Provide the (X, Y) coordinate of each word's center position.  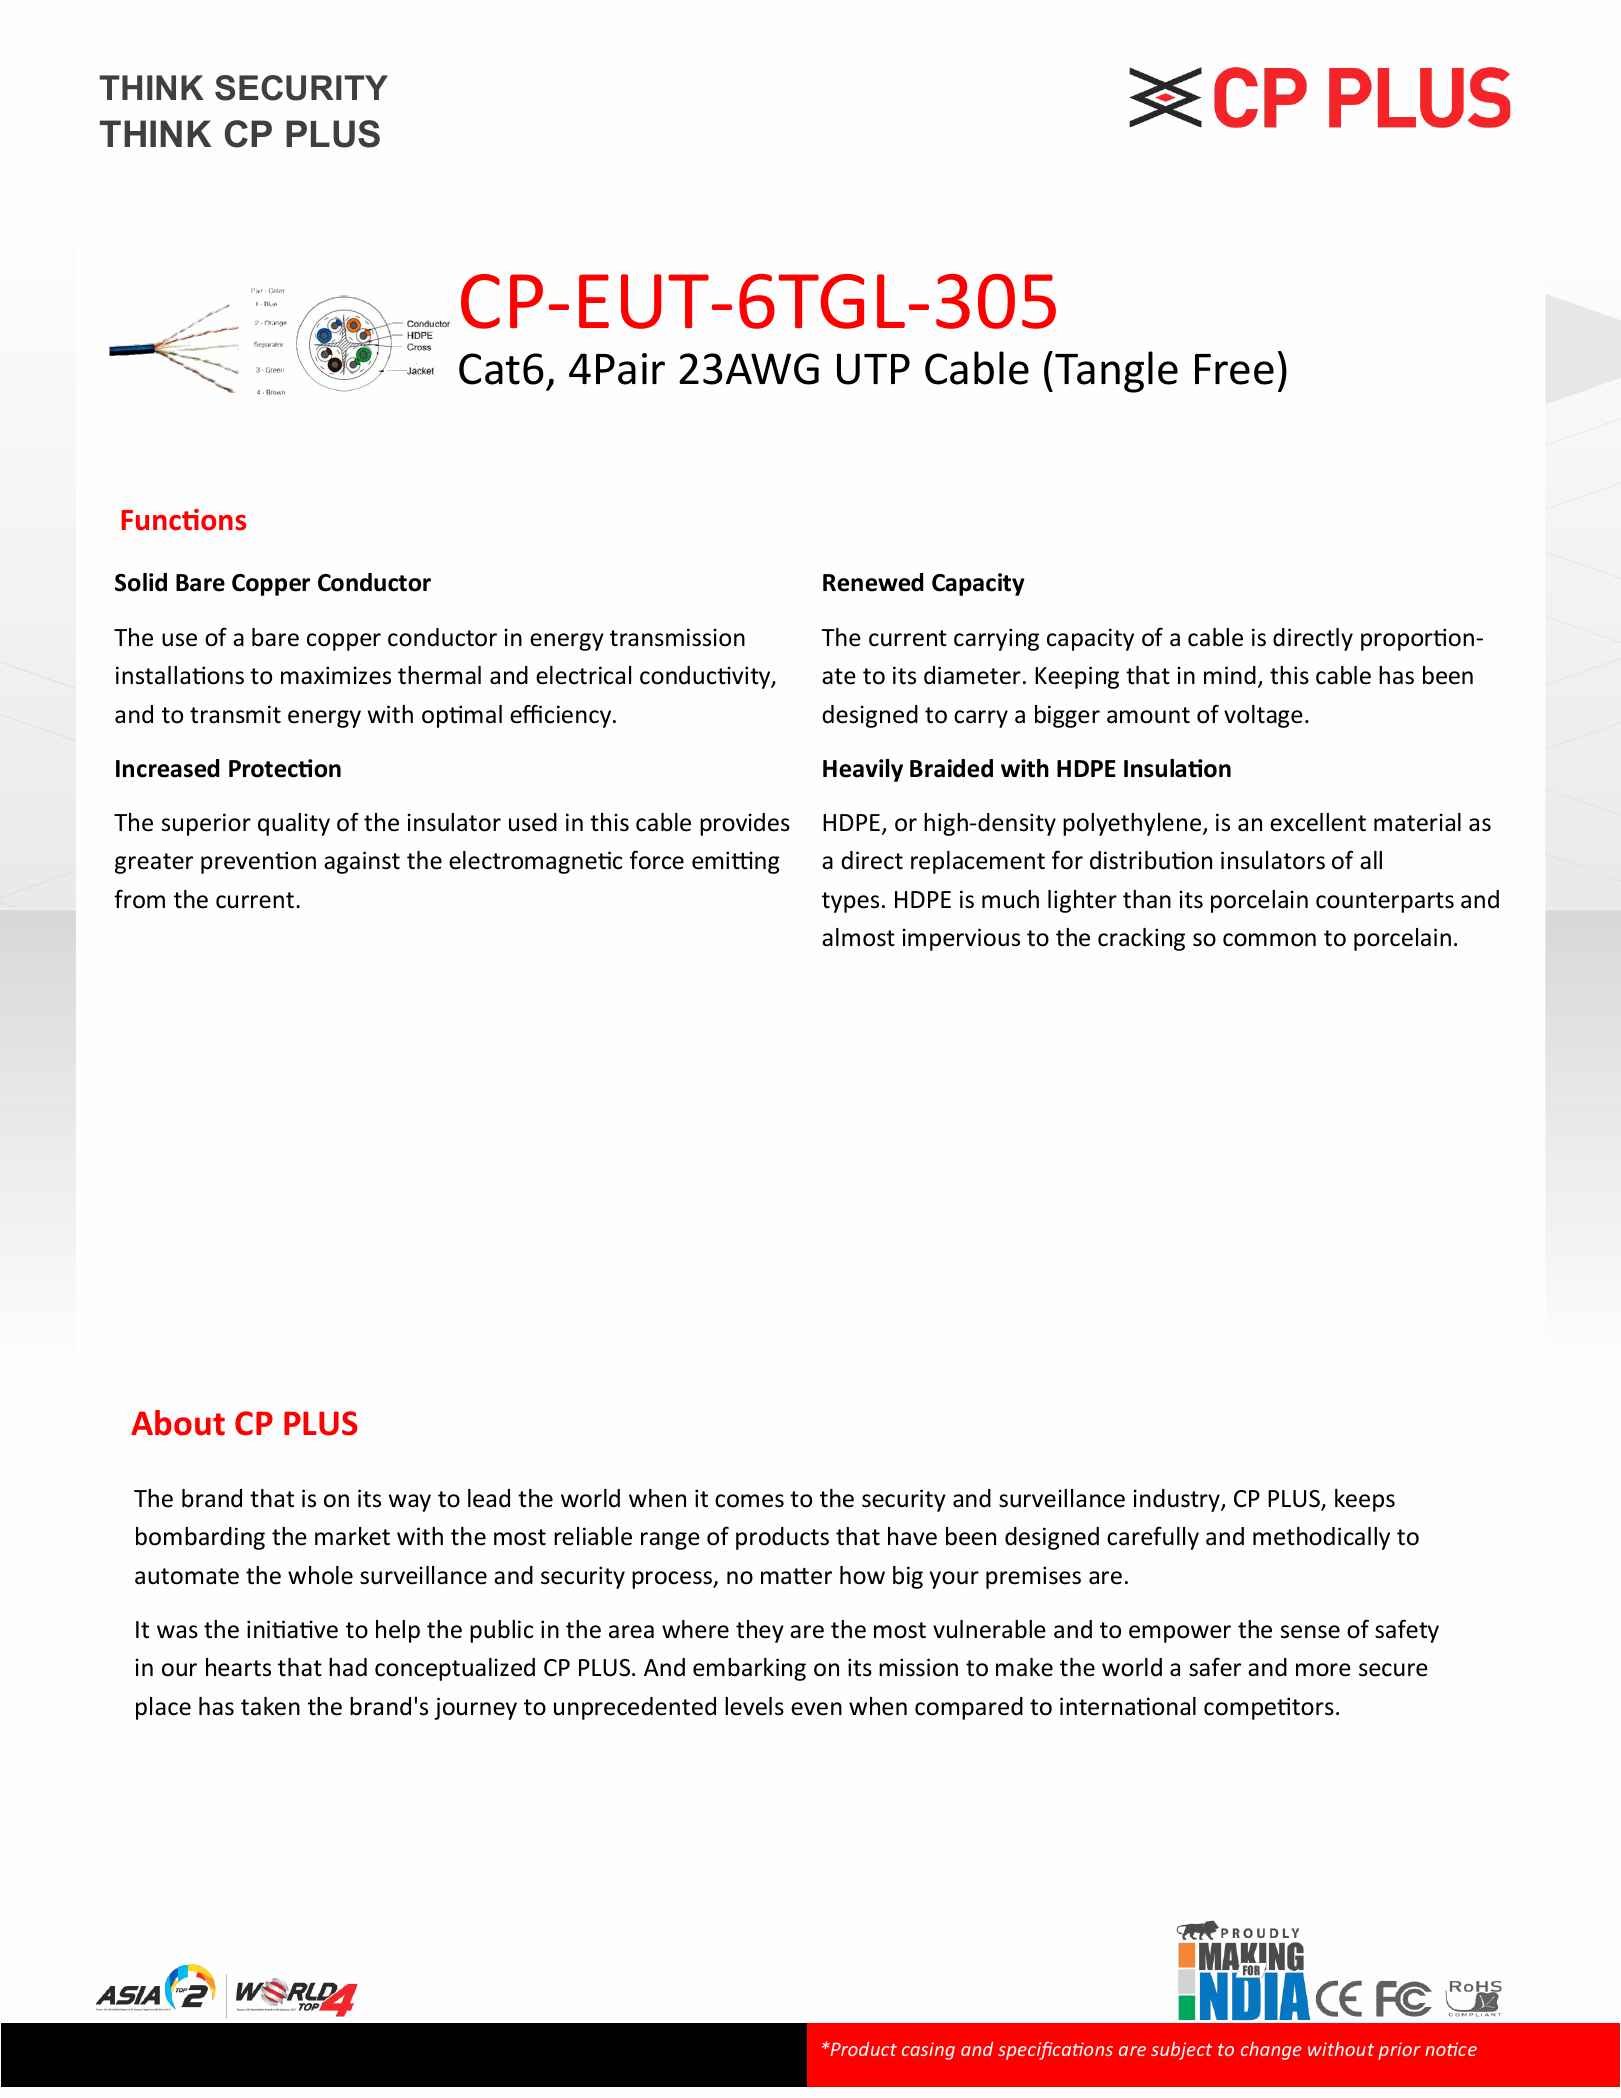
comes (749, 1501)
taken (270, 1706)
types (850, 902)
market (352, 1536)
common (1269, 940)
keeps (1365, 1500)
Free (1234, 369)
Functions (183, 520)
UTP (873, 369)
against (362, 862)
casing (928, 2051)
